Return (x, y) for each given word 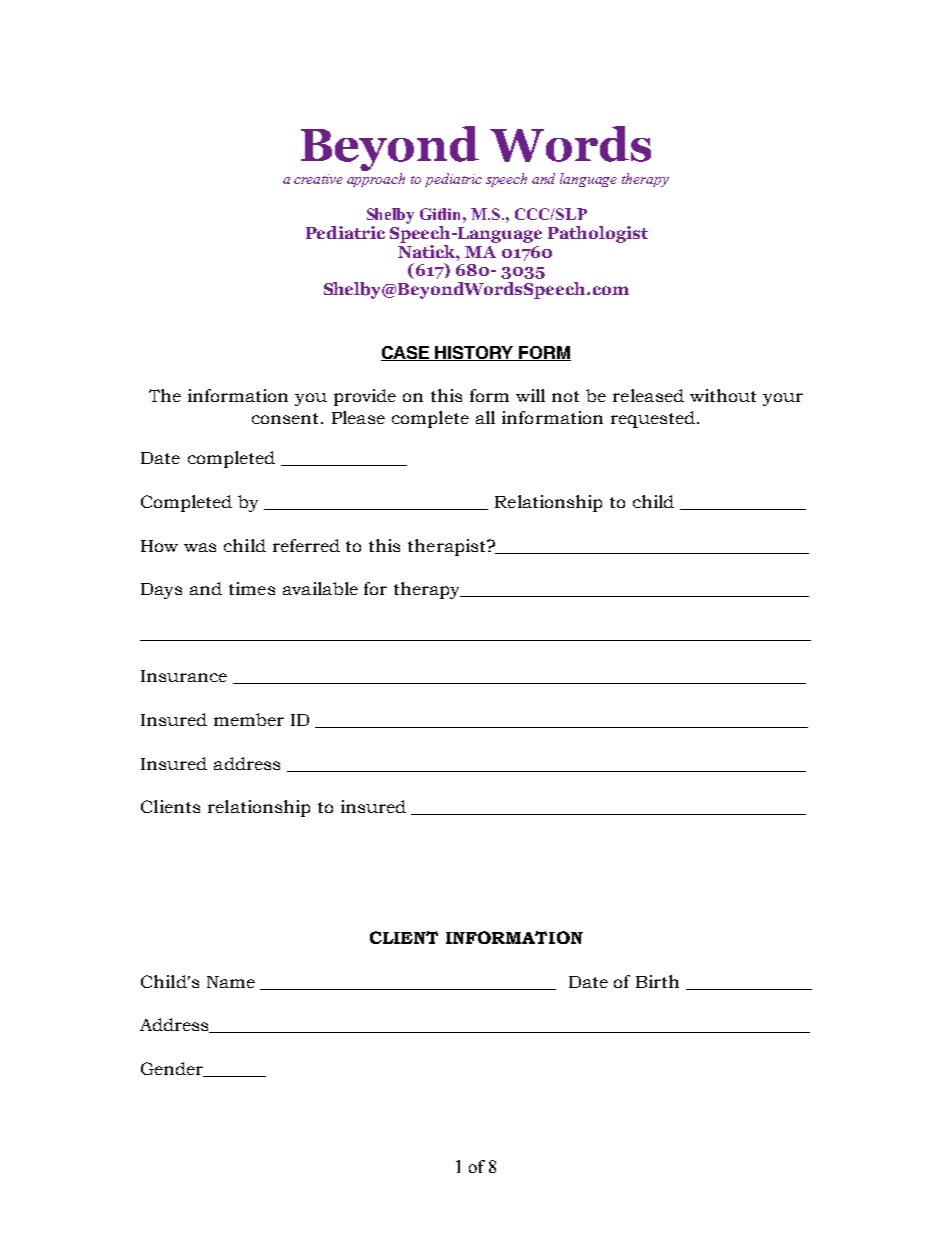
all (485, 417)
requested (653, 419)
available (320, 588)
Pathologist (598, 234)
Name (231, 982)
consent (285, 418)
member (249, 719)
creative (318, 179)
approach (376, 180)
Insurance (184, 676)
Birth (657, 981)
